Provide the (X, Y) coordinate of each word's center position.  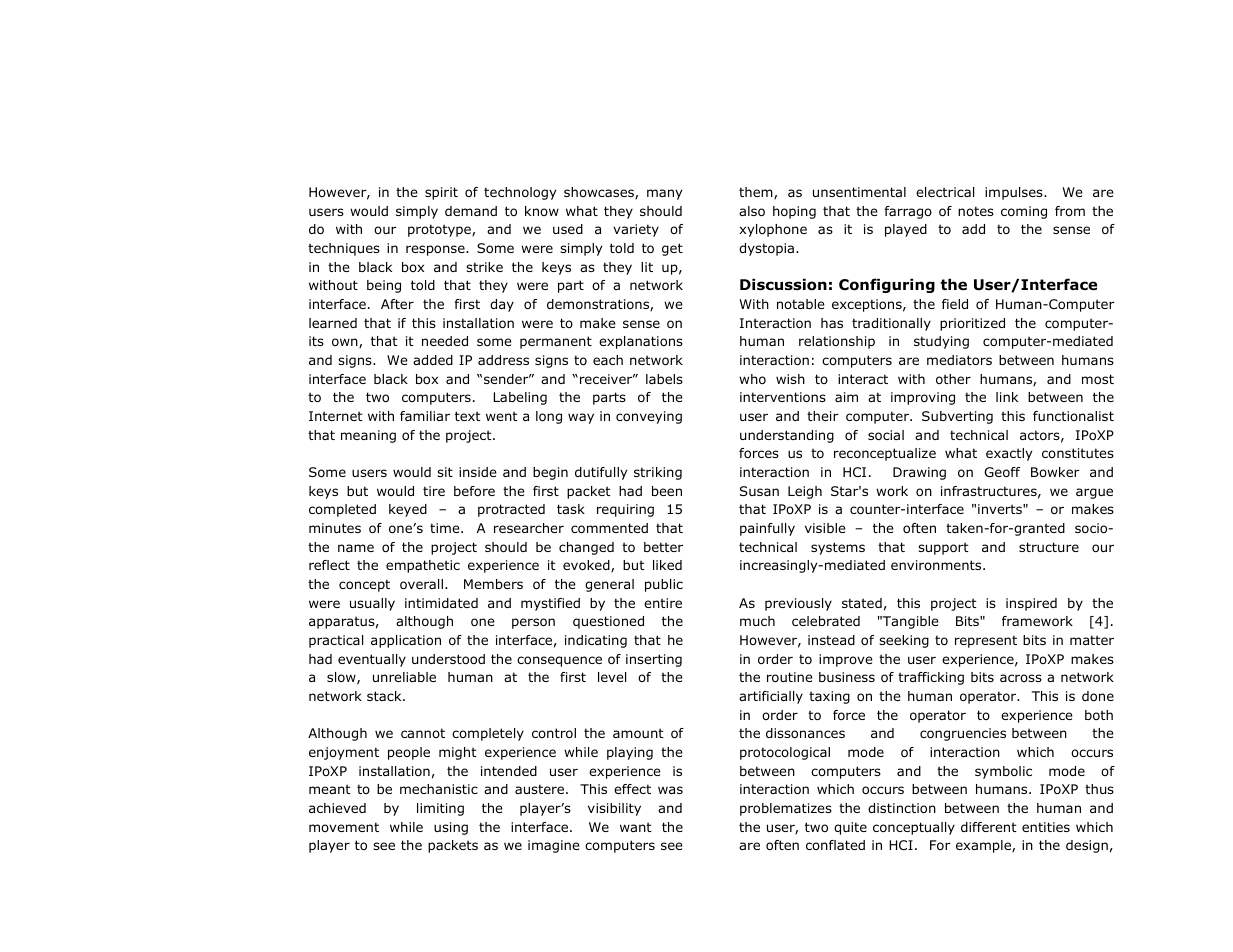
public (664, 585)
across (1021, 678)
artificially (771, 697)
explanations (641, 342)
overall (421, 584)
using (451, 828)
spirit (441, 193)
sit (445, 472)
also (752, 211)
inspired (1031, 604)
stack (385, 696)
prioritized (972, 324)
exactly (1009, 454)
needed (445, 341)
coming (1024, 212)
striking (658, 473)
